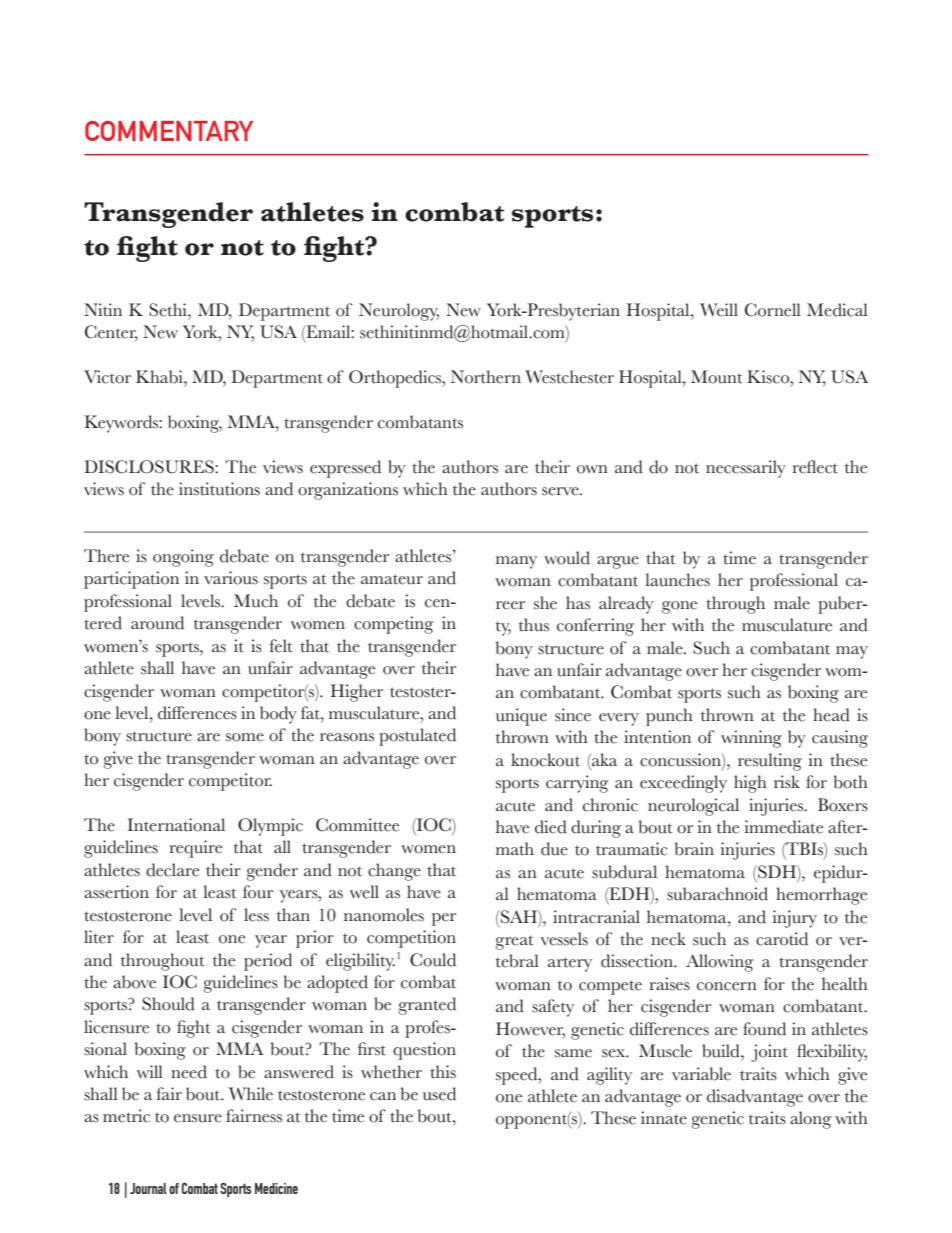 The width and height of the image is (952, 1233). I want to click on COMMENTARY, so click(169, 131).
